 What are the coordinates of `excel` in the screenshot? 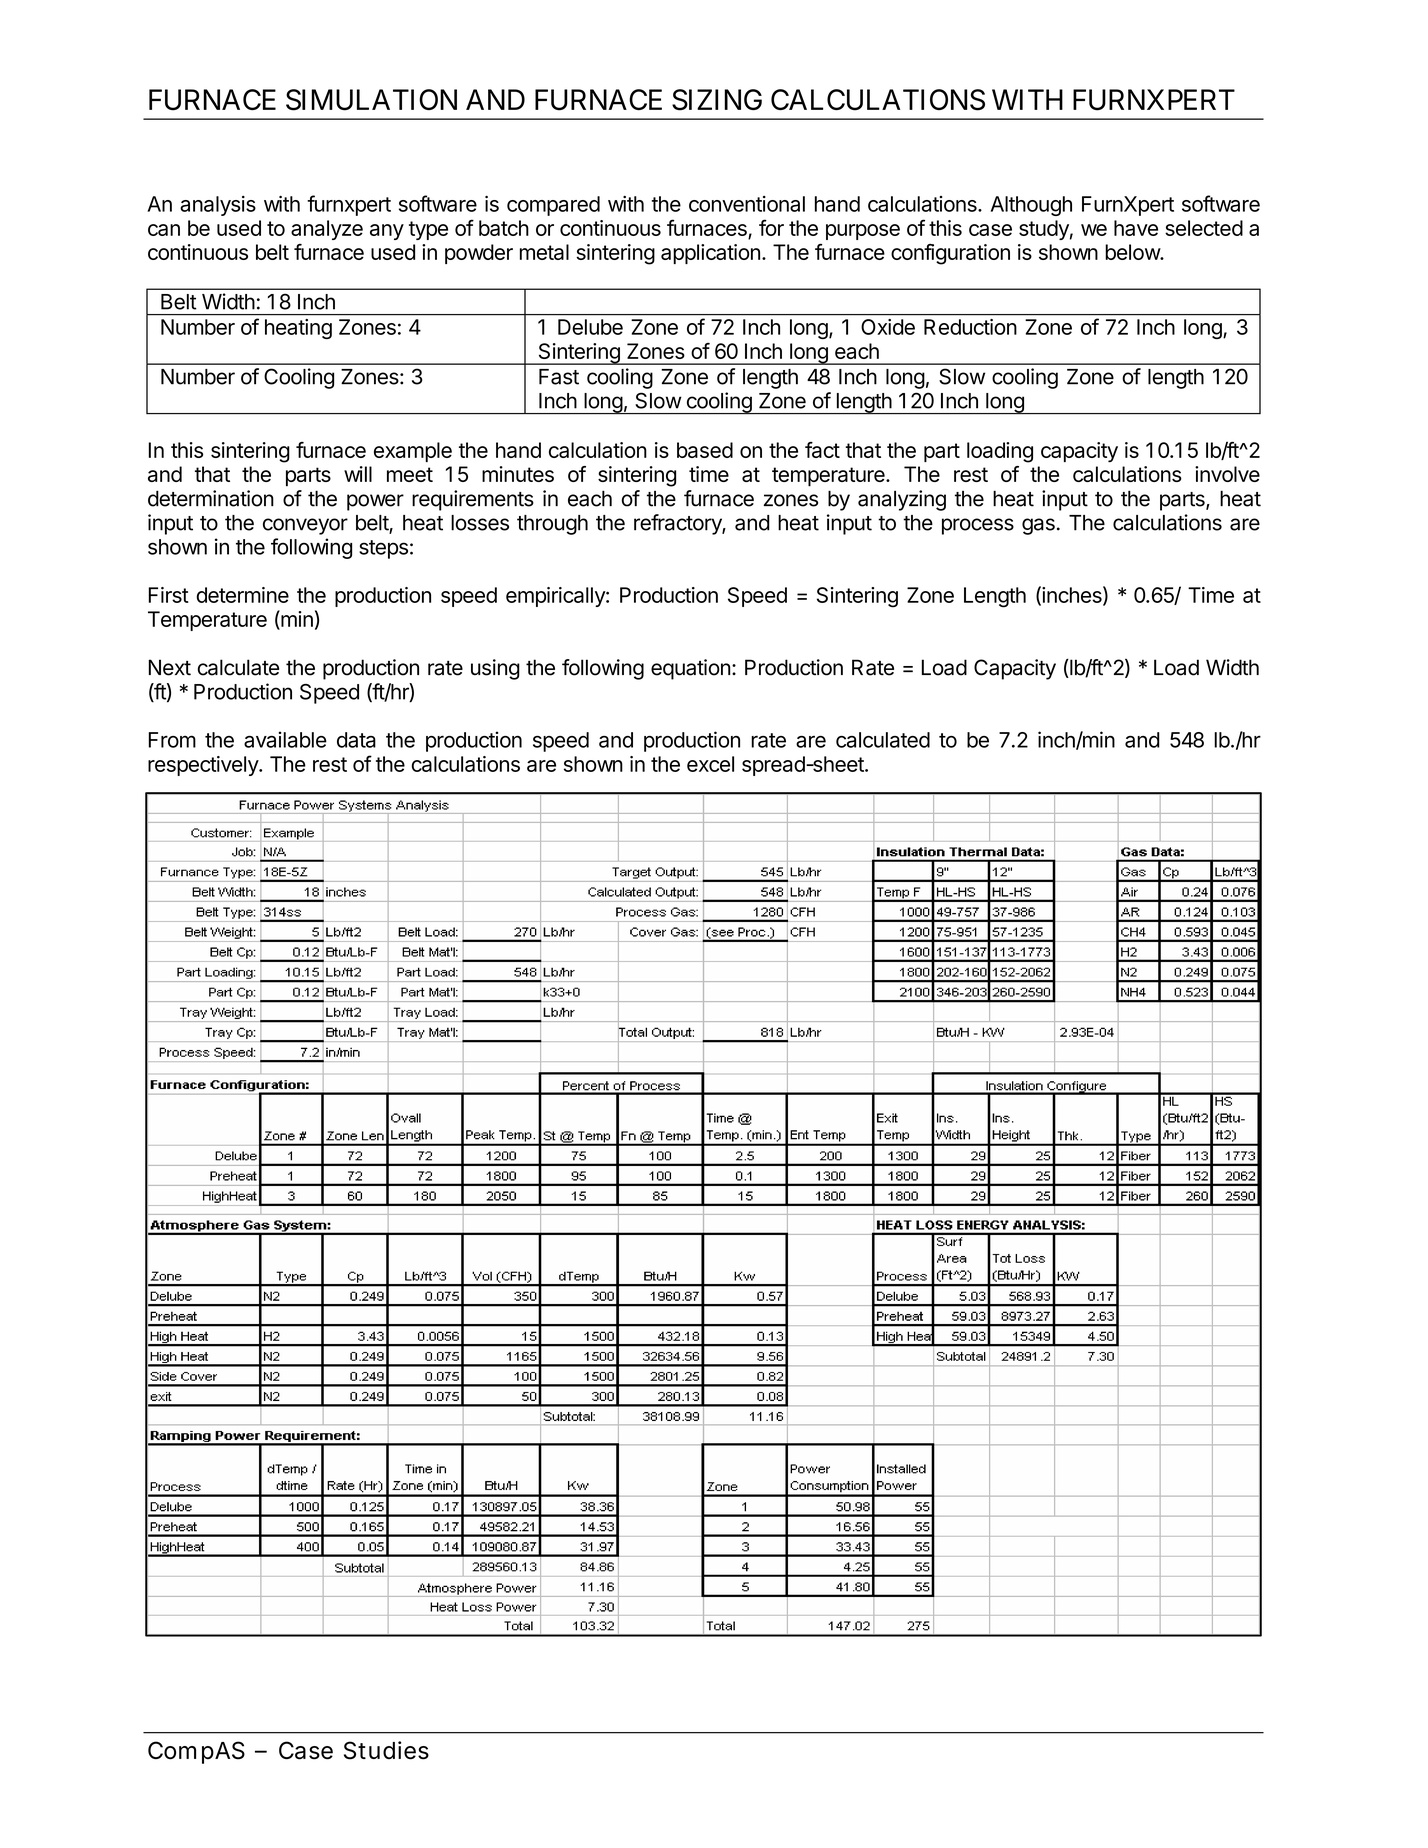 It's located at (710, 764).
